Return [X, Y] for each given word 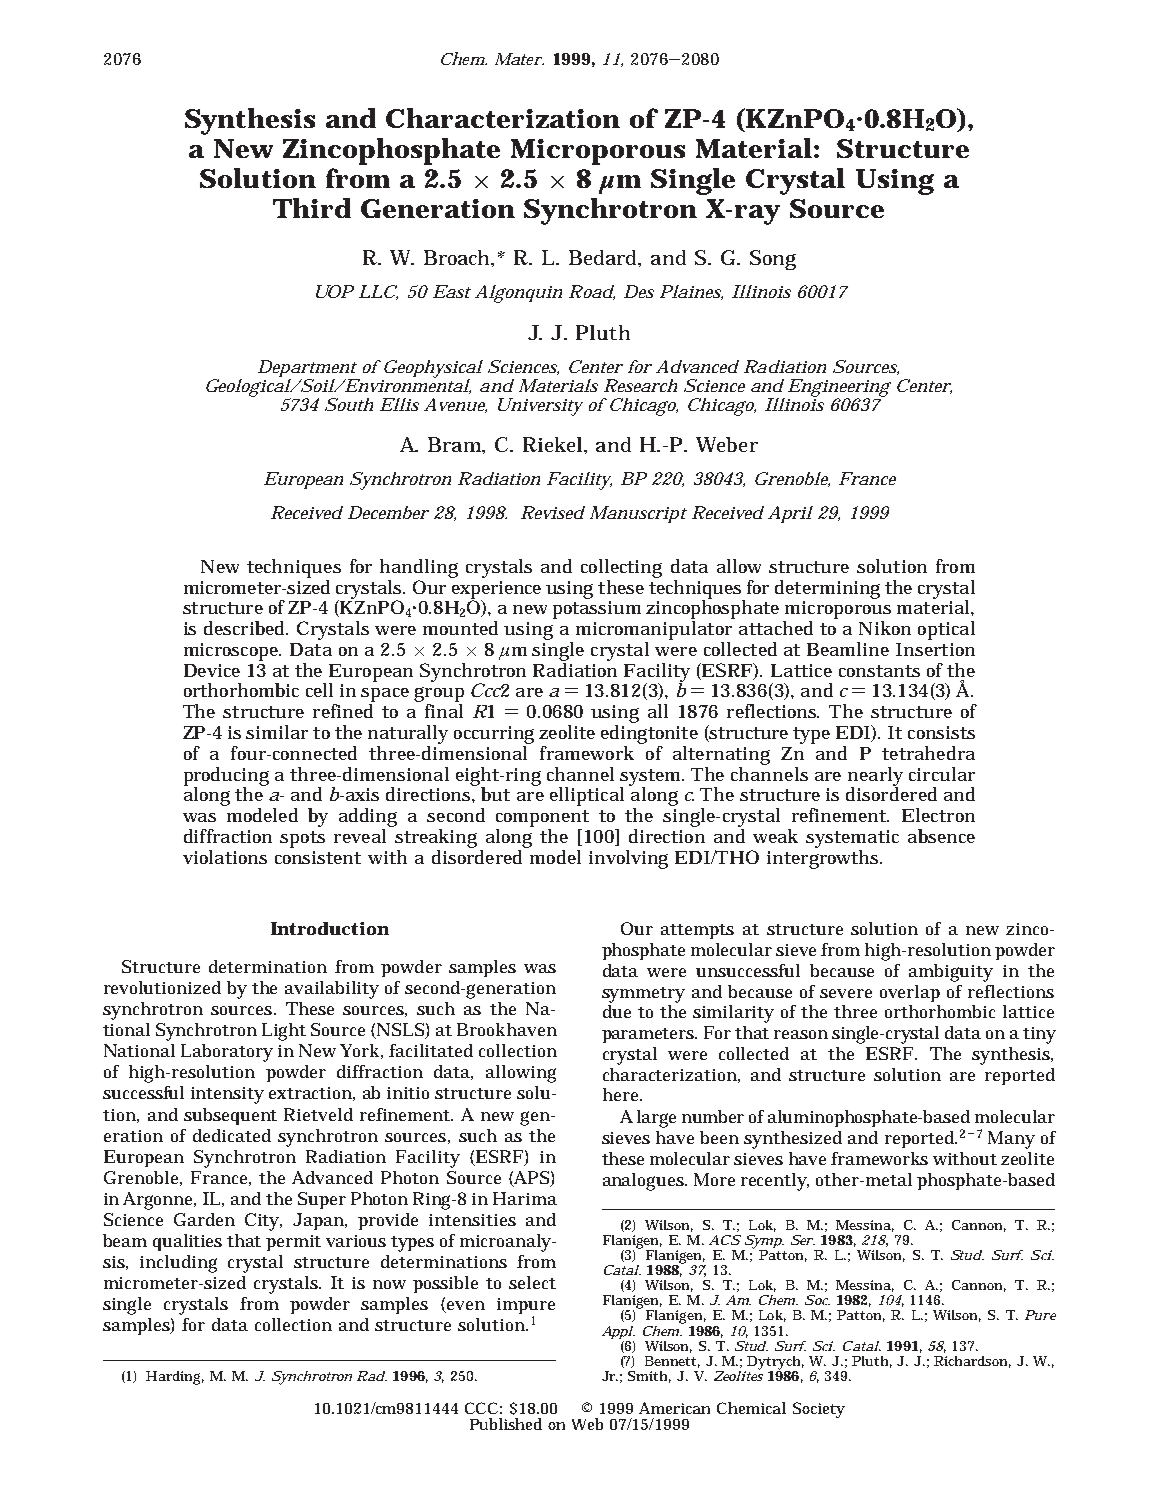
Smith [649, 1377]
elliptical [587, 796]
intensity [227, 1095]
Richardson [972, 1362]
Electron [938, 815]
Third [312, 208]
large [656, 1119]
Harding [175, 1378]
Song [773, 260]
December [388, 512]
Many [1011, 1140]
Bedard [605, 258]
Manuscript [638, 514]
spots [302, 839]
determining [827, 589]
